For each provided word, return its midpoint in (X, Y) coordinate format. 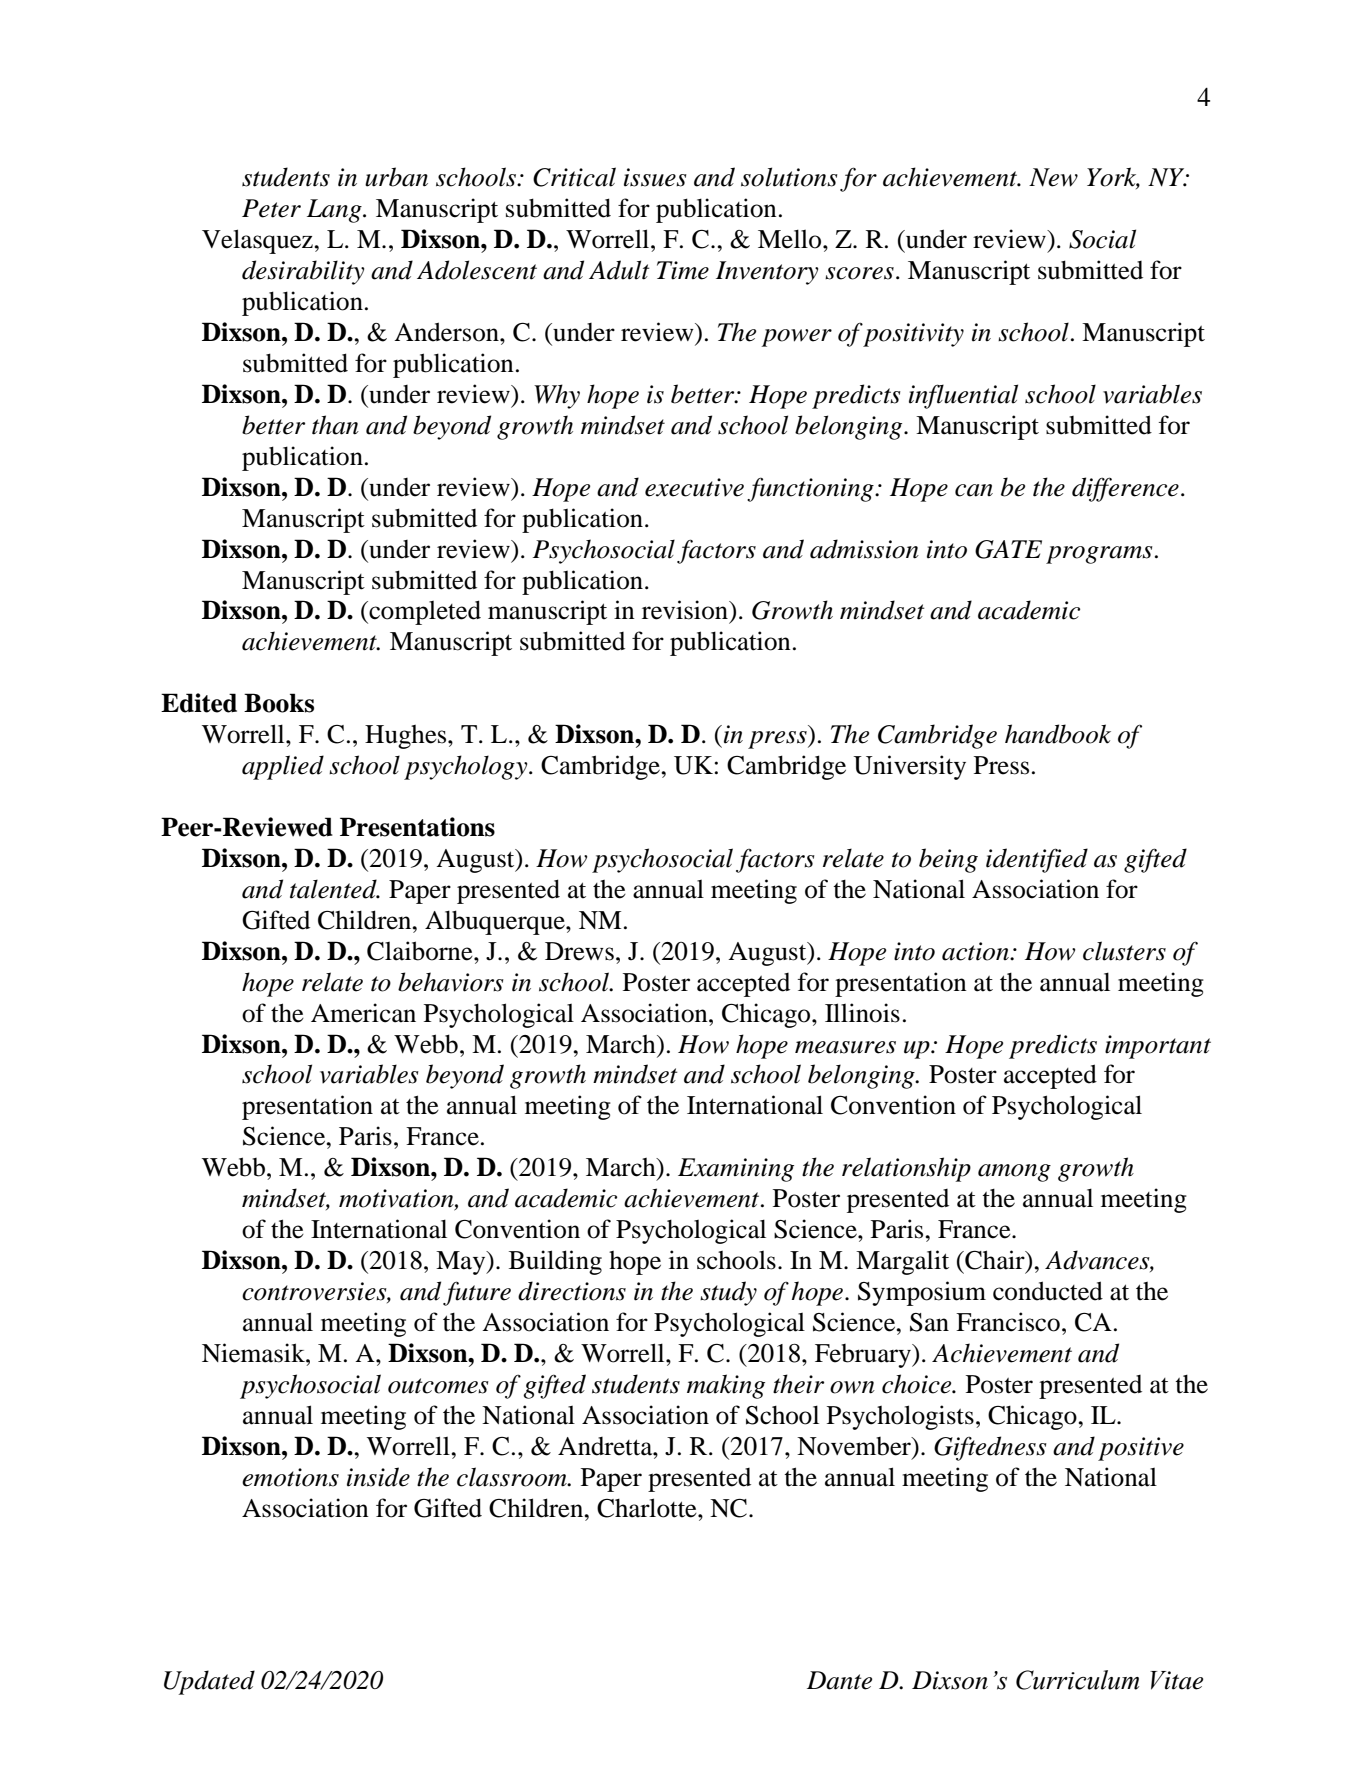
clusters (1124, 951)
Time (683, 270)
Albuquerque (496, 922)
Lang (335, 211)
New (1053, 177)
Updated (209, 1682)
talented (334, 889)
